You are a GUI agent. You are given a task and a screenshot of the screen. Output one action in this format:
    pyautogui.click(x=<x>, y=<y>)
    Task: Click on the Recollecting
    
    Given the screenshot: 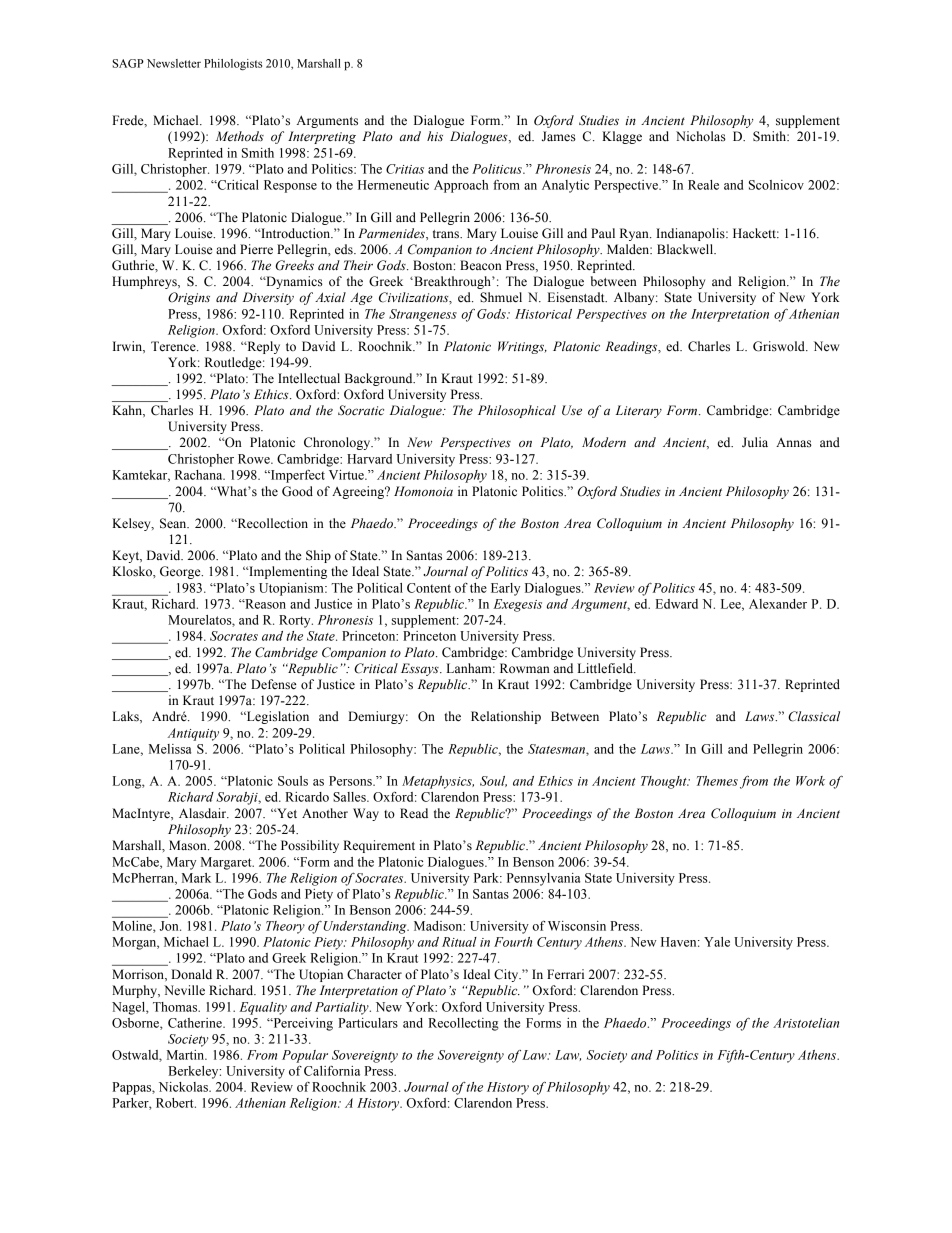 What is the action you would take?
    pyautogui.click(x=463, y=1024)
